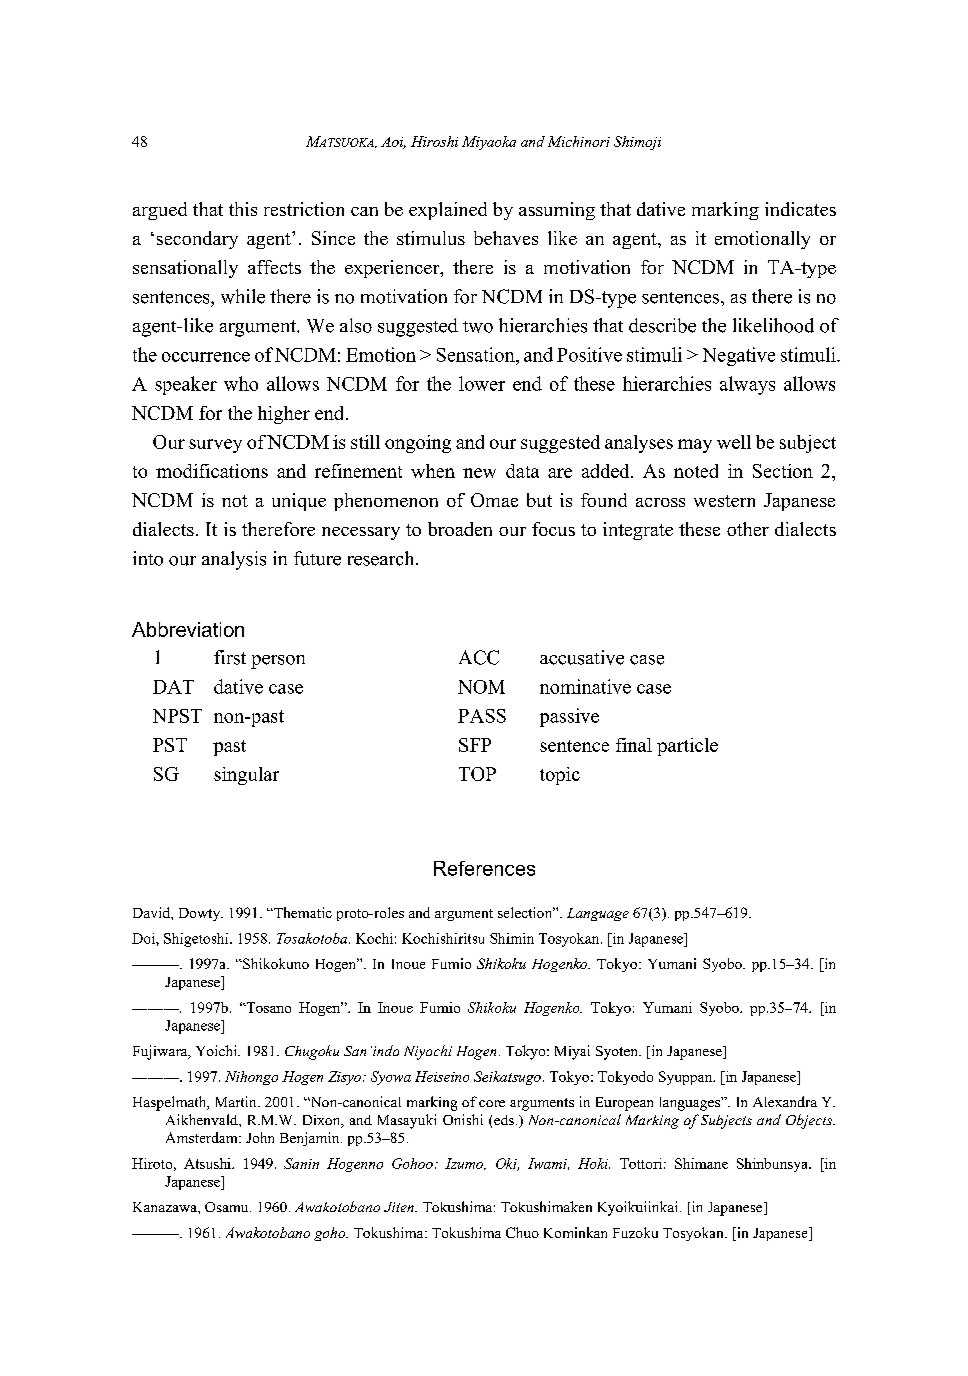 This screenshot has height=1376, width=968. What do you see at coordinates (785, 1101) in the screenshot?
I see `Alexandra` at bounding box center [785, 1101].
